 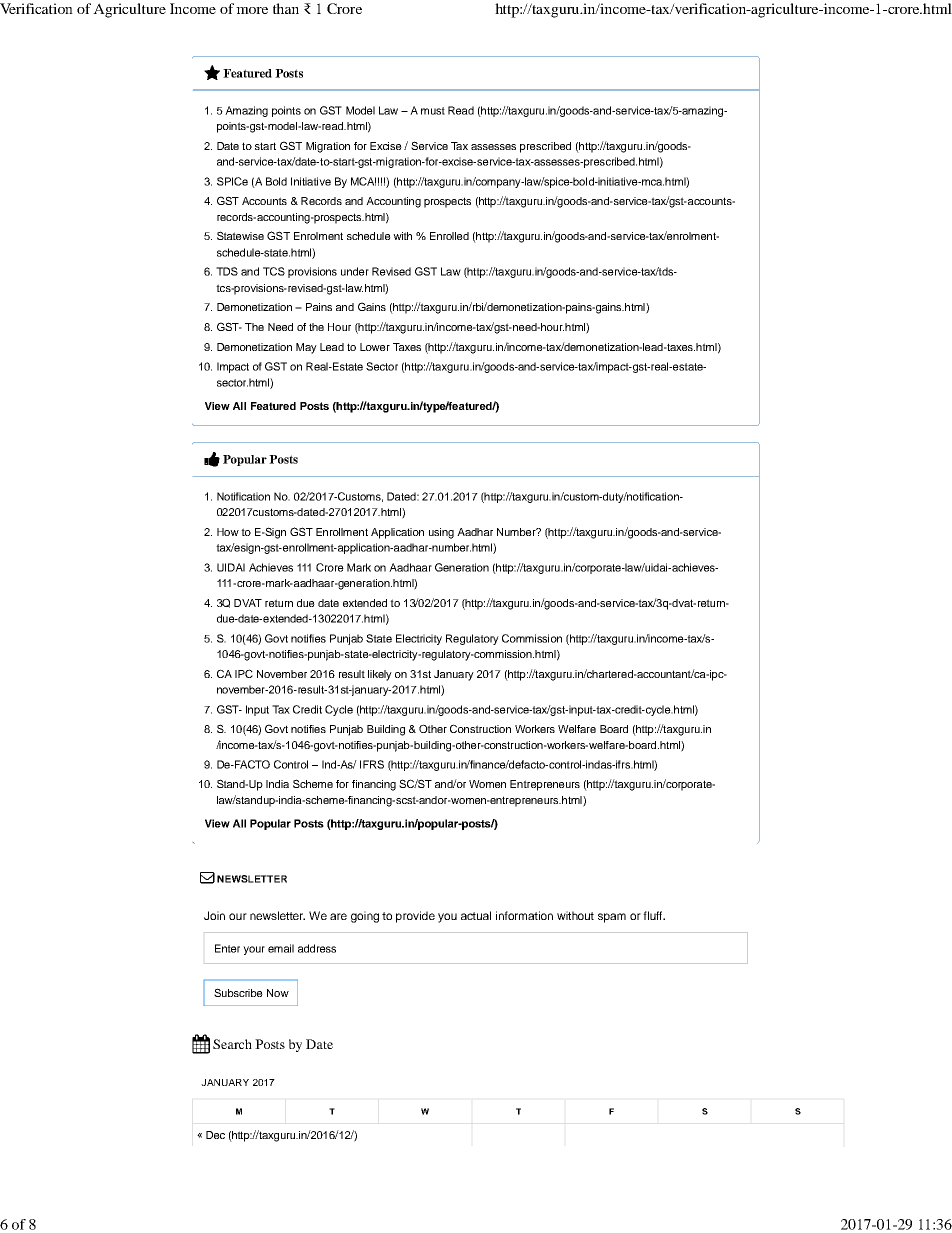 I want to click on must, so click(x=433, y=111).
